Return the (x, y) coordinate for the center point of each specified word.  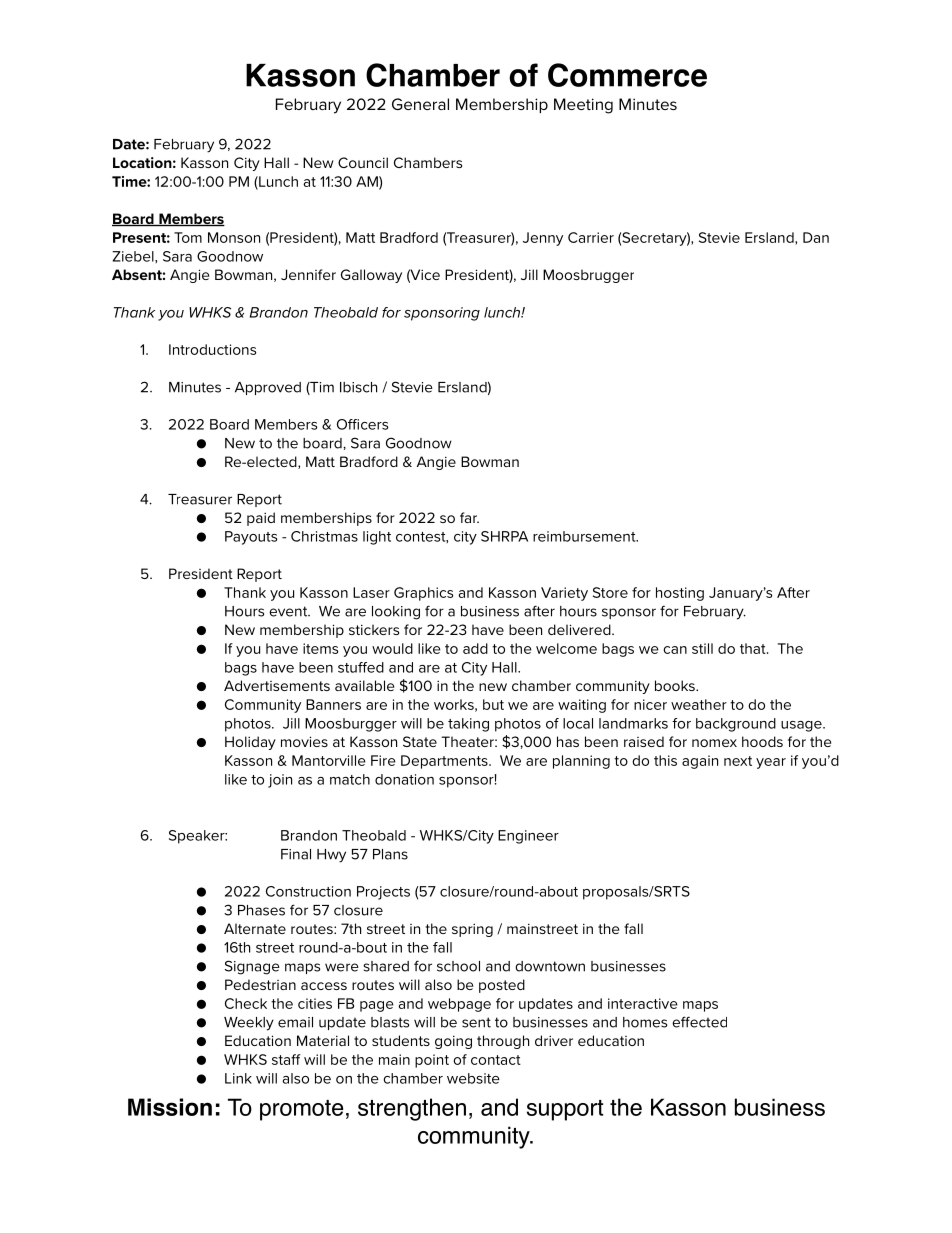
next (738, 761)
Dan (816, 237)
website (473, 1078)
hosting (680, 594)
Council (363, 162)
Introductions (212, 349)
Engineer (528, 837)
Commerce (627, 75)
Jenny (543, 239)
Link (238, 1078)
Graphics (423, 594)
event (289, 611)
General (420, 104)
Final (296, 854)
